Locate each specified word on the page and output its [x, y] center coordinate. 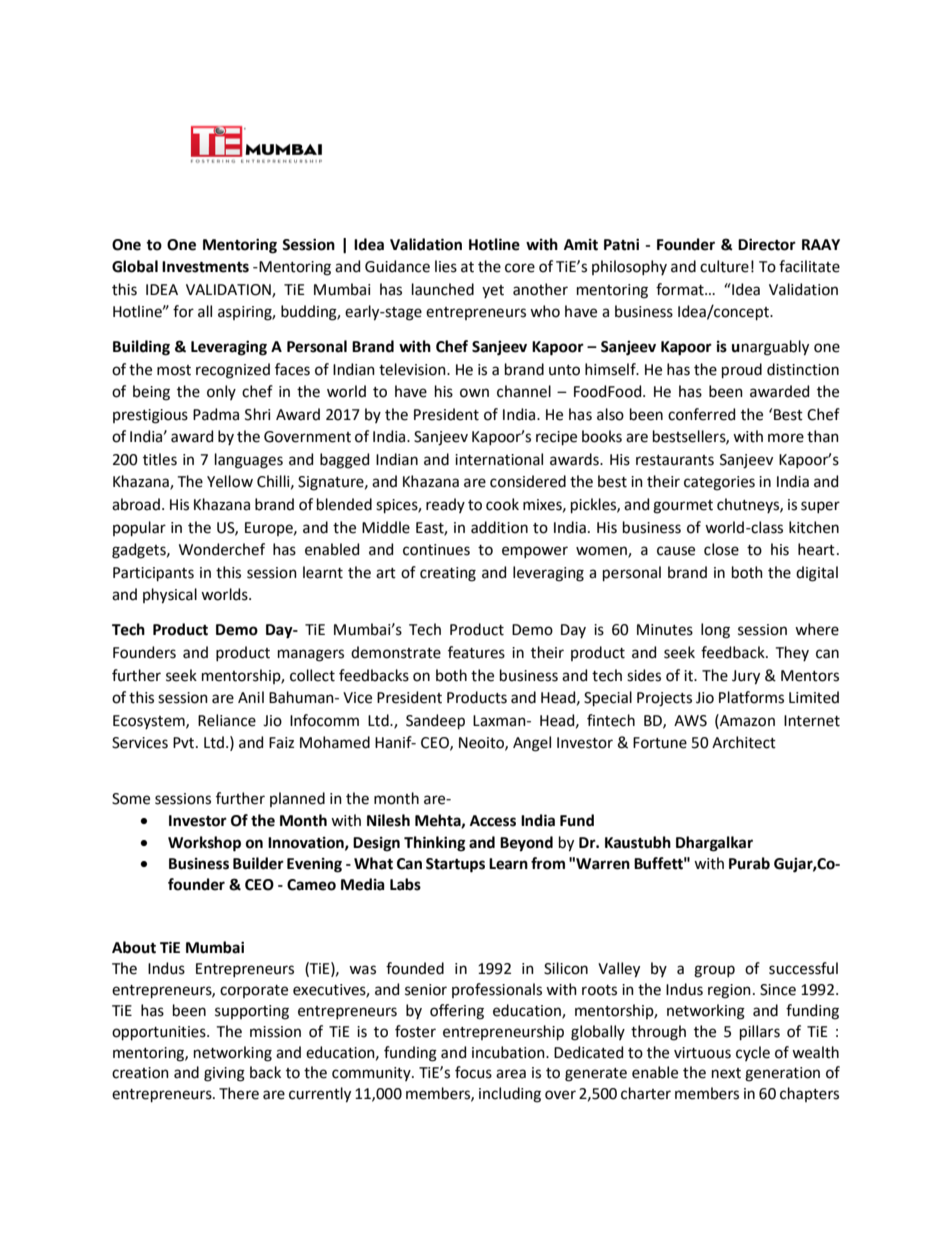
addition [499, 527]
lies [446, 266]
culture [724, 266]
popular [139, 528]
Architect [744, 742]
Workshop [204, 844]
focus [473, 1072]
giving [224, 1074]
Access [493, 821]
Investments [205, 267]
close [721, 549]
